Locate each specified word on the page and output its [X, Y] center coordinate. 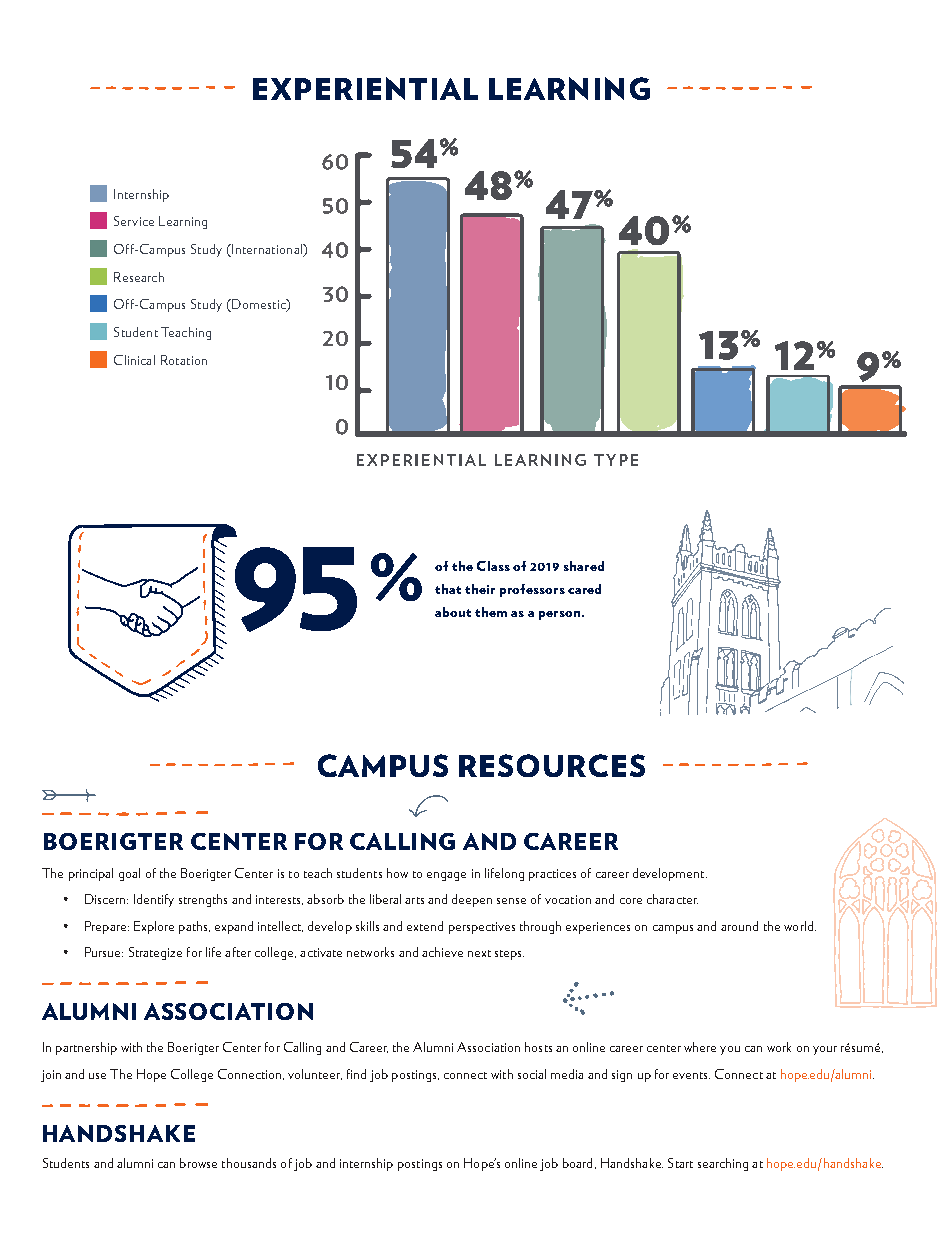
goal [129, 874]
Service [134, 221]
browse [198, 1163]
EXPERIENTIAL [365, 88]
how [397, 873]
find [356, 1074]
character [672, 899]
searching [723, 1164]
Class [493, 566]
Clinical [134, 360]
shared [584, 566]
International [267, 250]
